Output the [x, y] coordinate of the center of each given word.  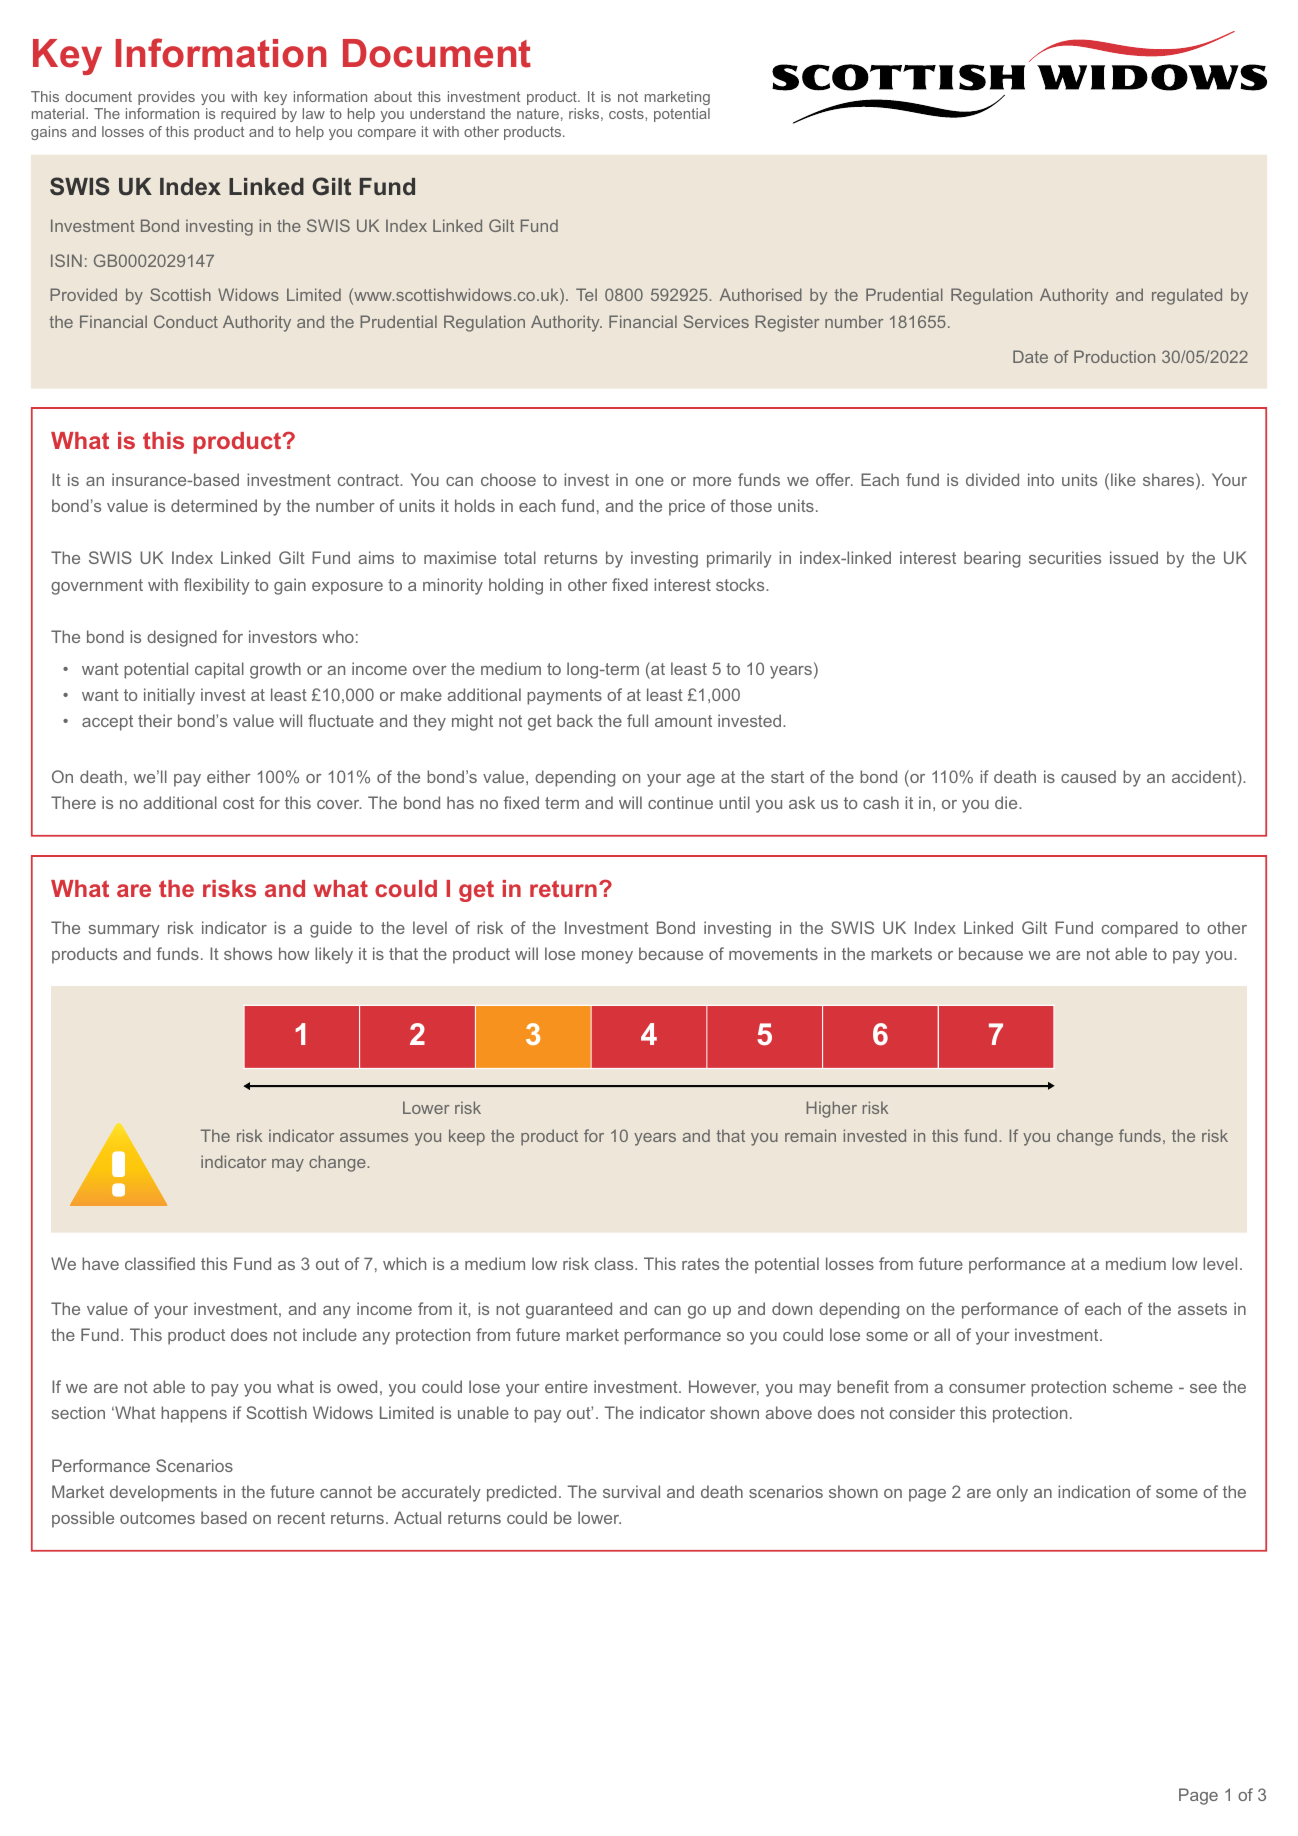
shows [248, 953]
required [248, 115]
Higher [832, 1109]
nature [538, 113]
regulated [1187, 296]
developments [163, 1493]
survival [631, 1491]
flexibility [217, 586]
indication [1094, 1491]
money [607, 957]
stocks [741, 584]
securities [1065, 557]
